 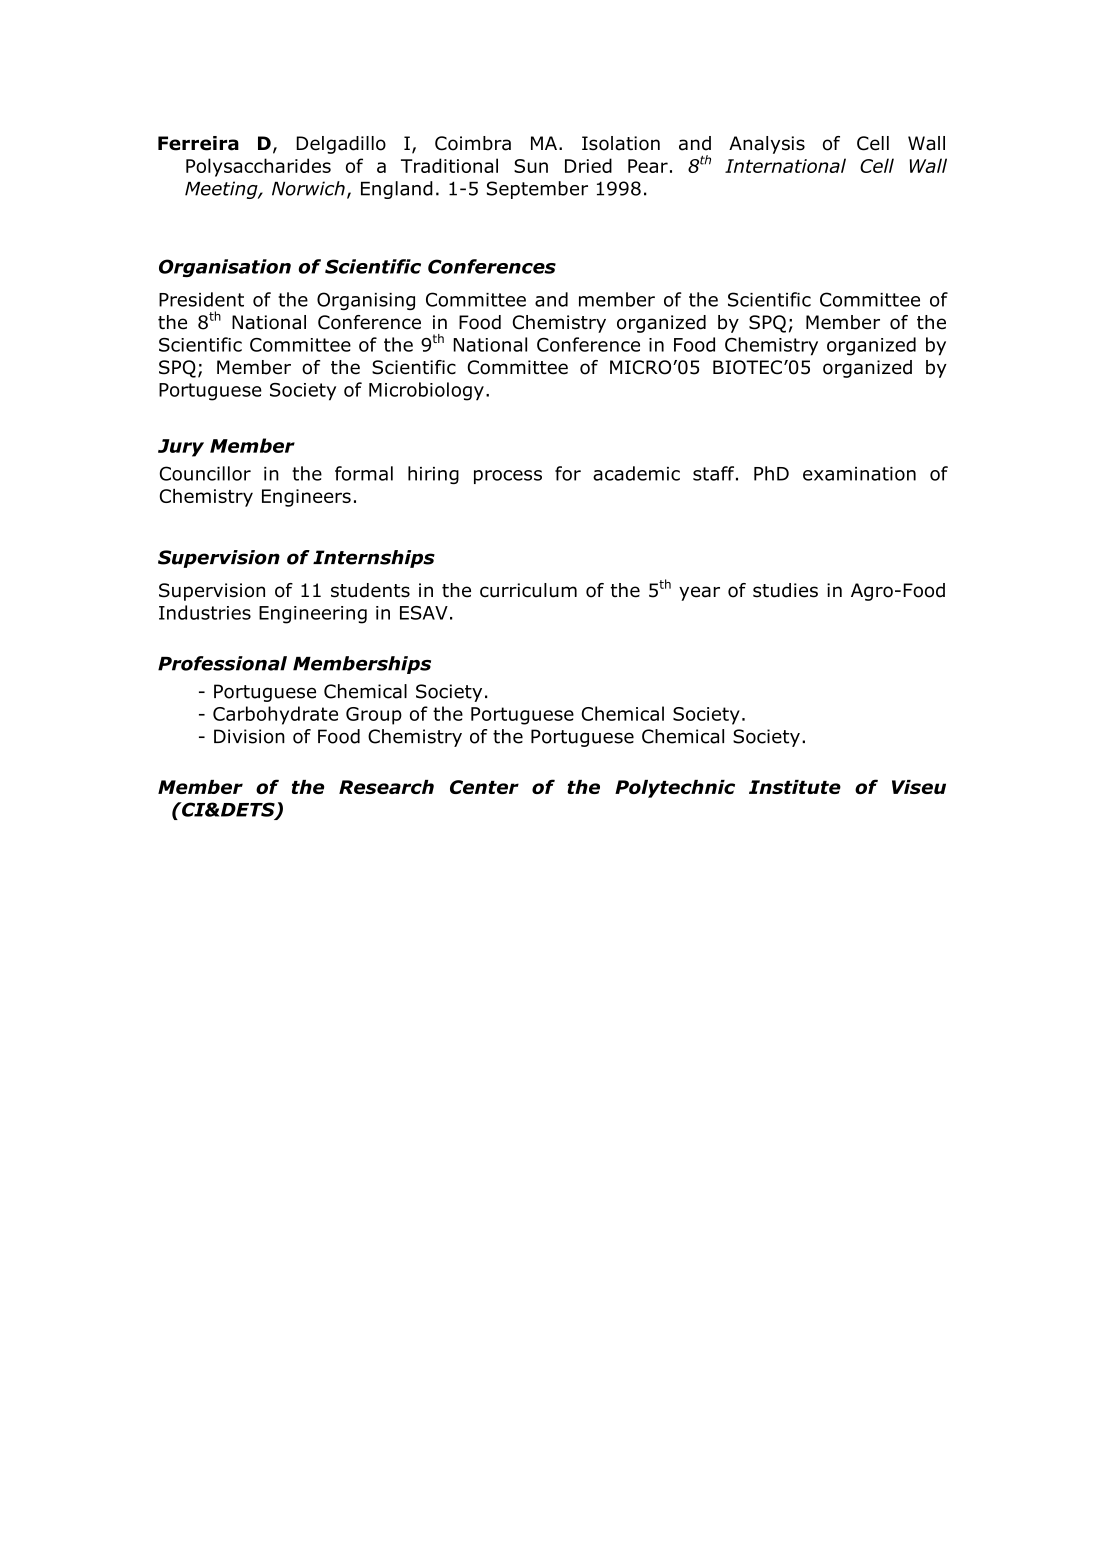 I want to click on Polysaccharides, so click(x=258, y=167).
